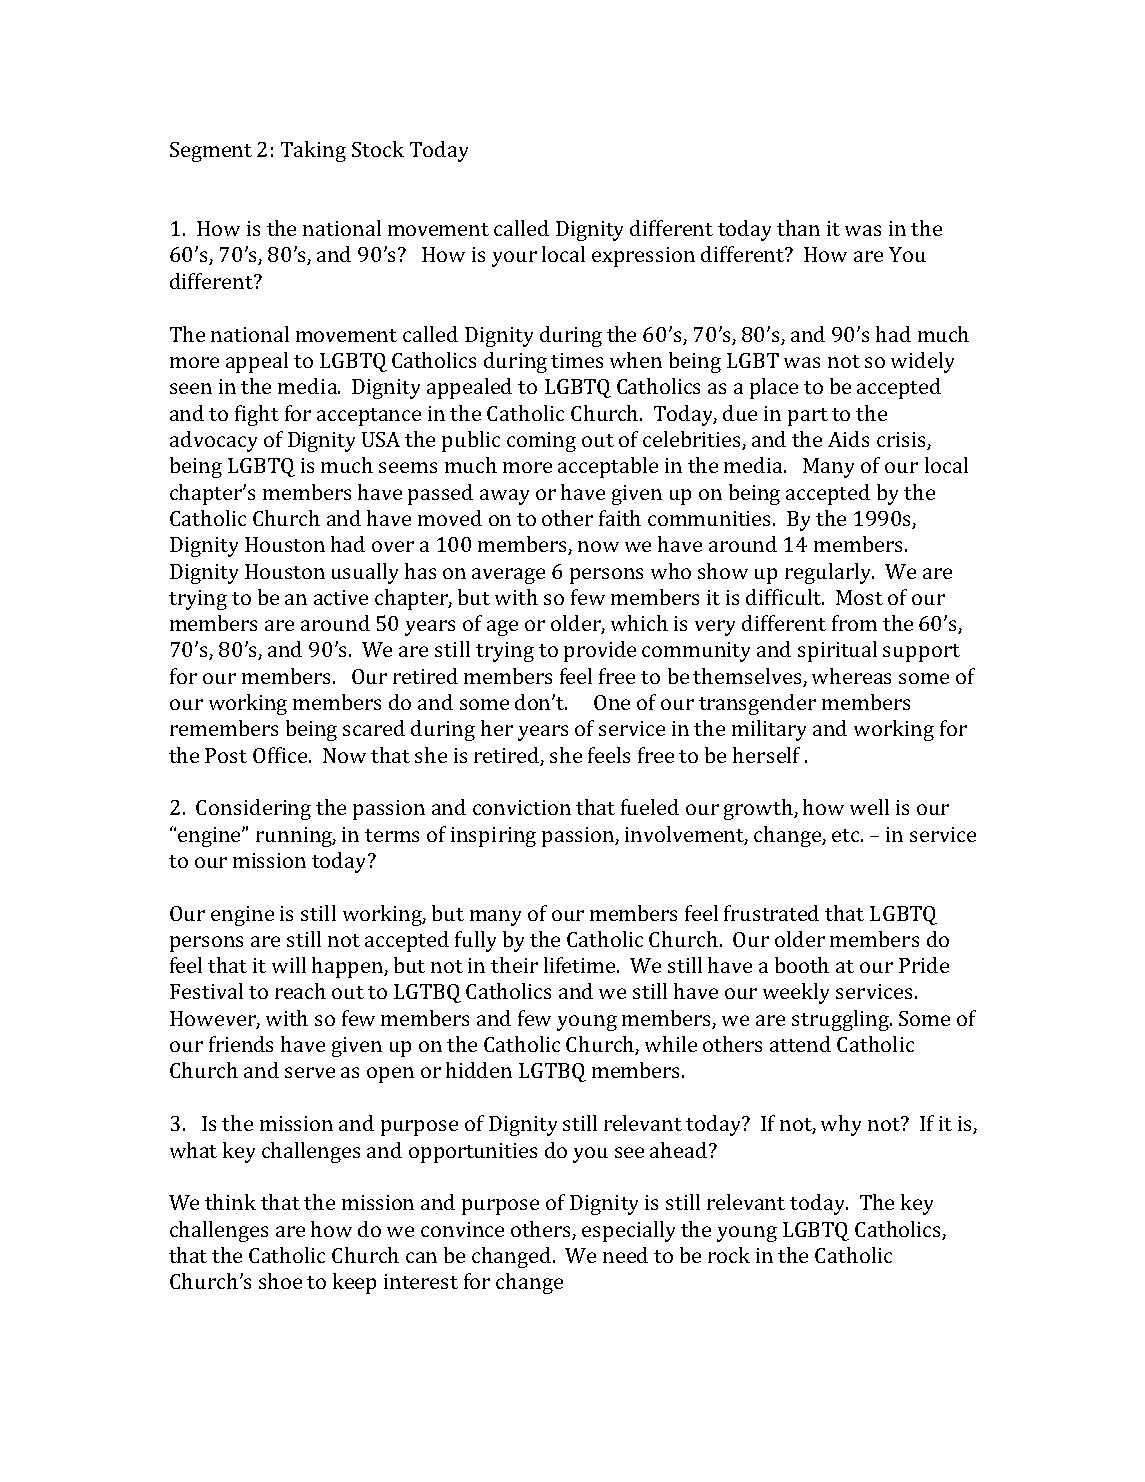 The width and height of the page is (1145, 1482). What do you see at coordinates (257, 415) in the page?
I see `fight` at bounding box center [257, 415].
